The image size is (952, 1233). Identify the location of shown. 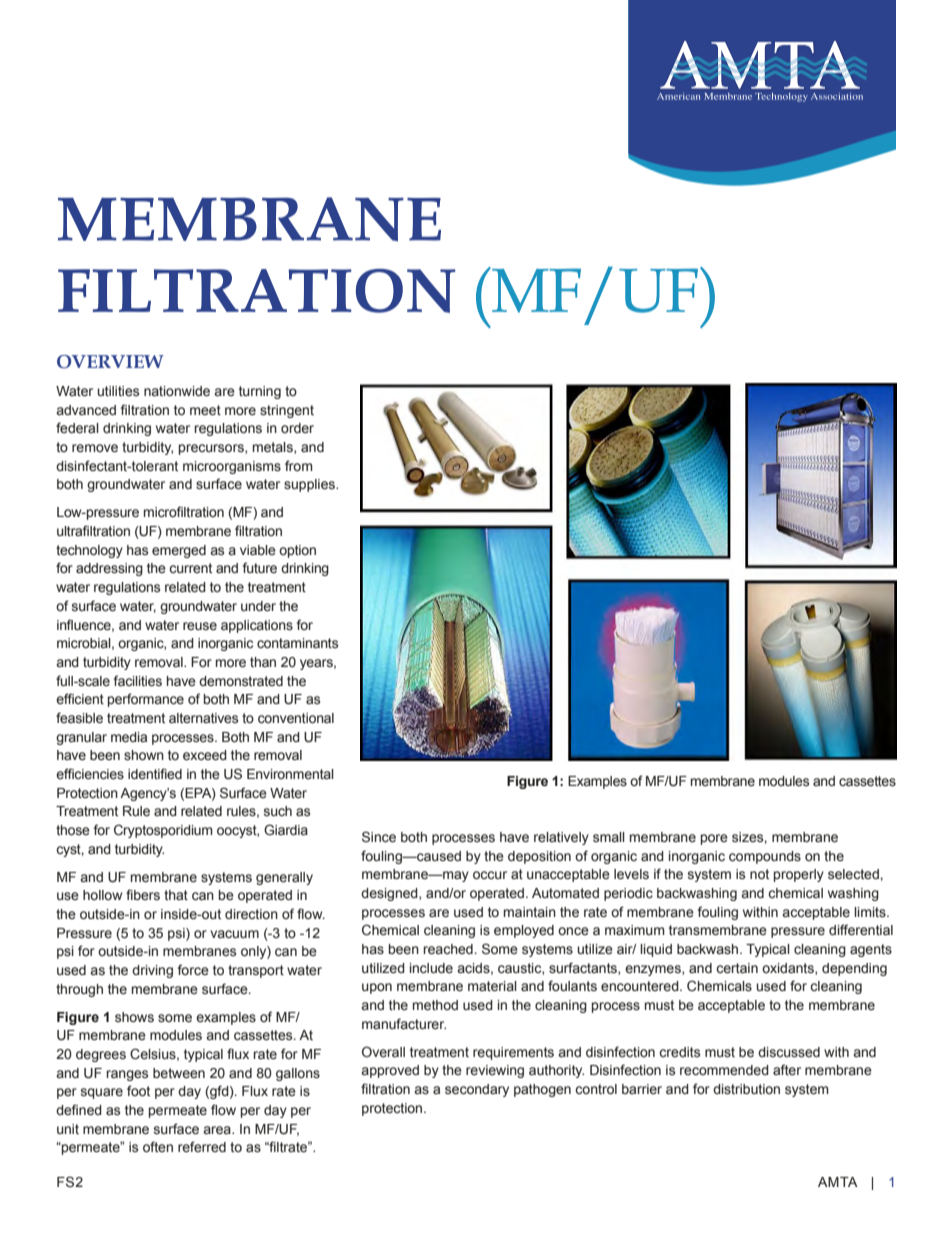
(144, 755).
